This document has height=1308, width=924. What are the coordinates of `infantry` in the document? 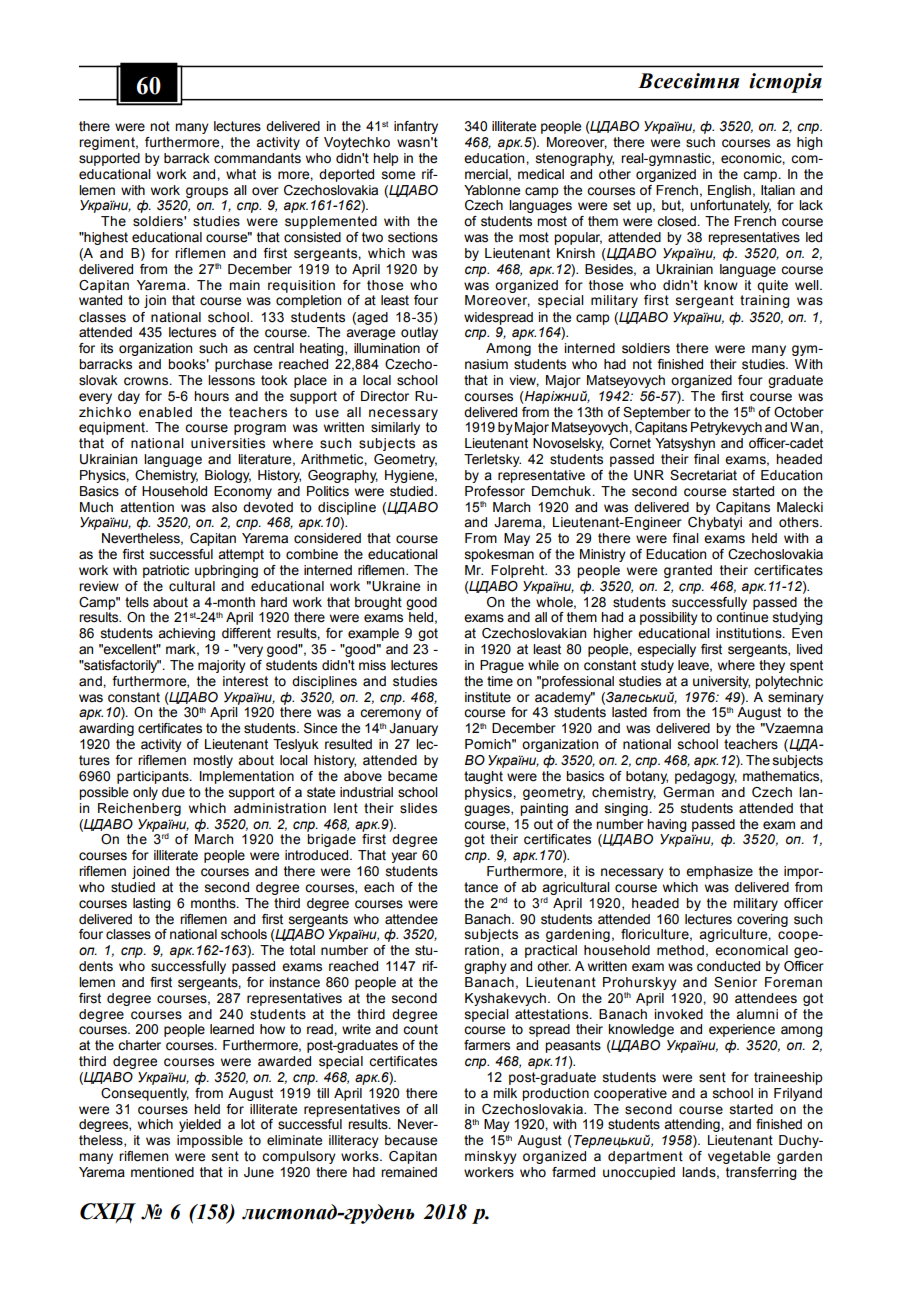 It's located at (416, 127).
